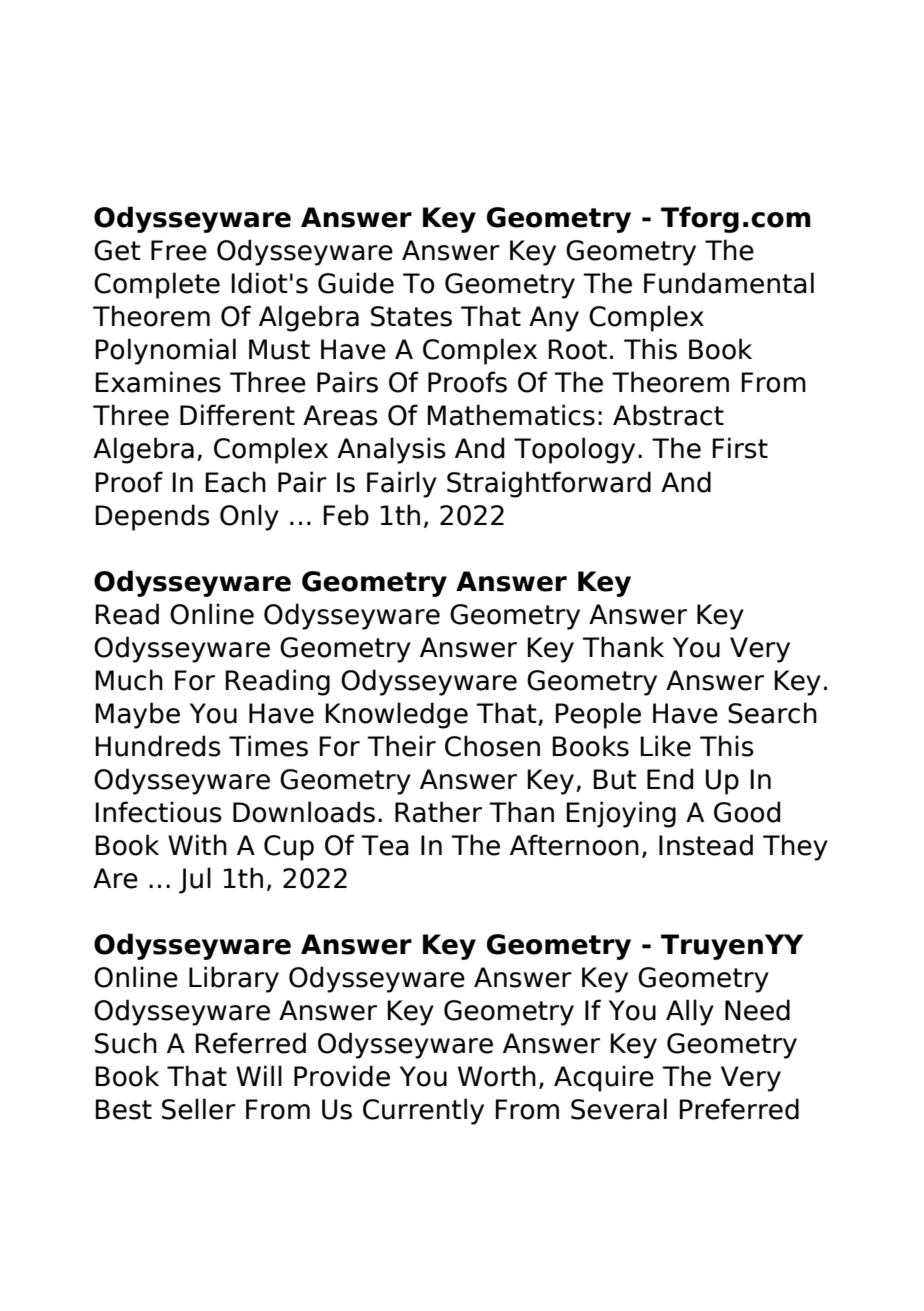 The height and width of the document is (1311, 924). I want to click on Complete, so click(157, 285).
